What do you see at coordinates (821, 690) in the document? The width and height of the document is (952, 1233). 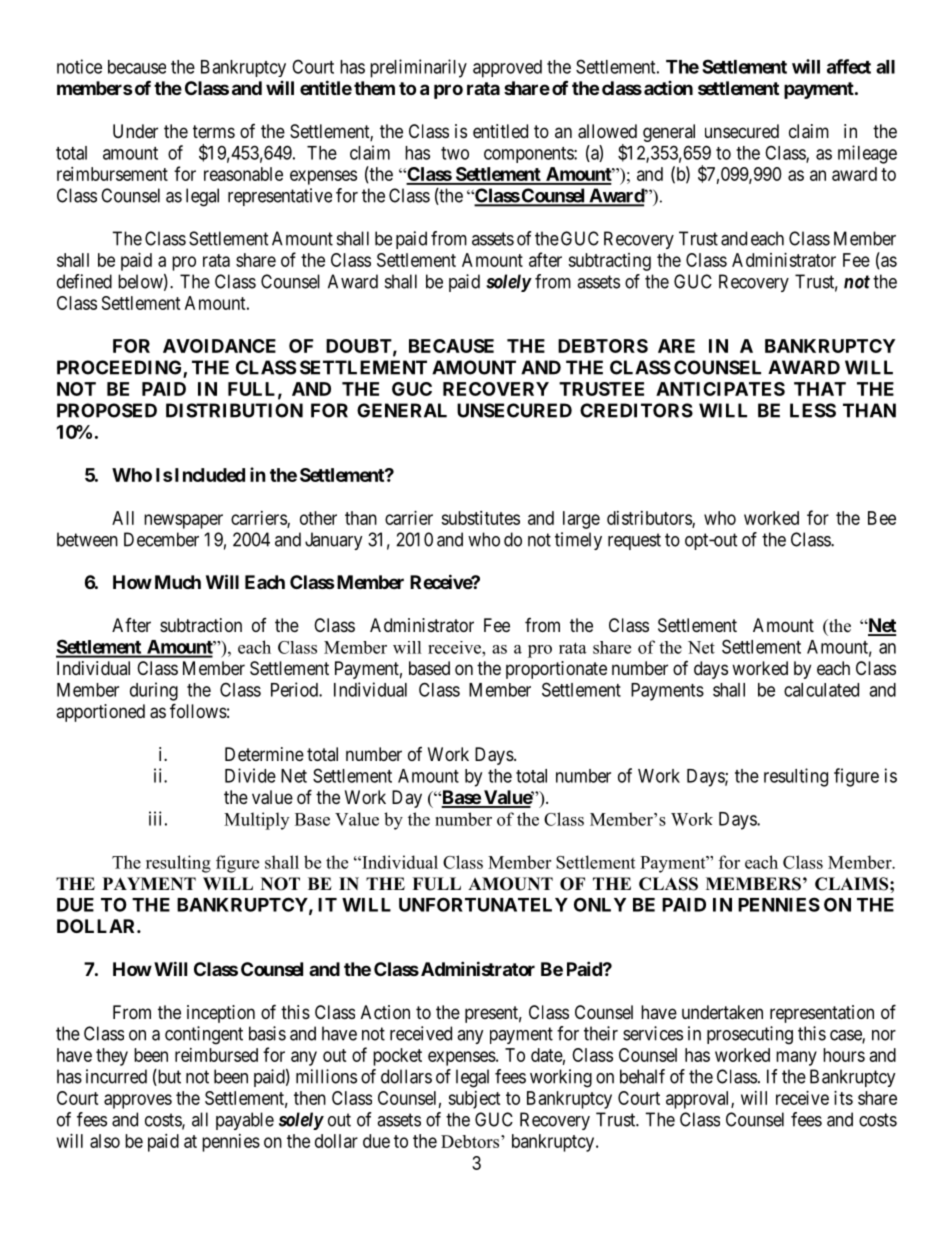 I see `calculated` at bounding box center [821, 690].
